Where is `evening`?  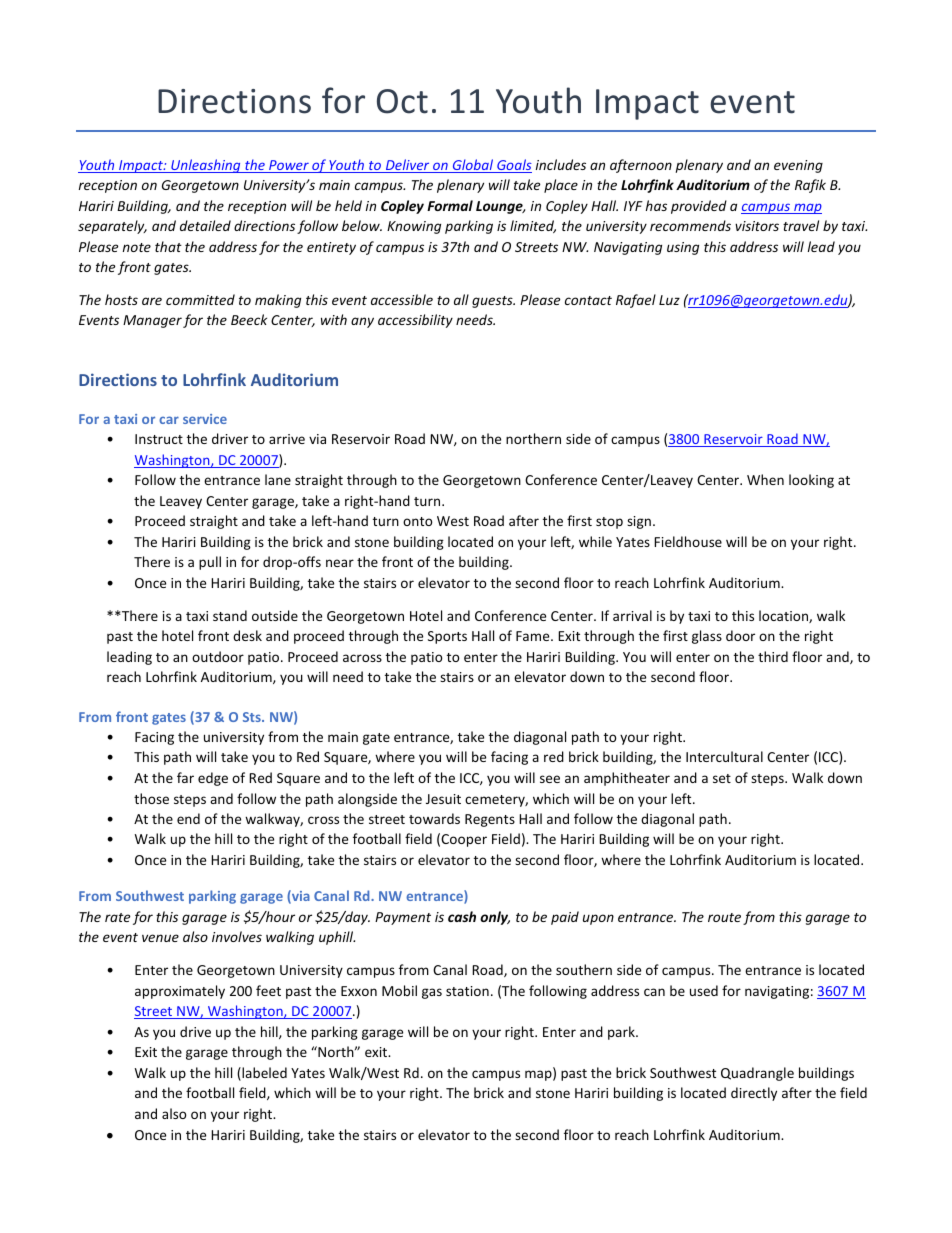
evening is located at coordinates (798, 166).
